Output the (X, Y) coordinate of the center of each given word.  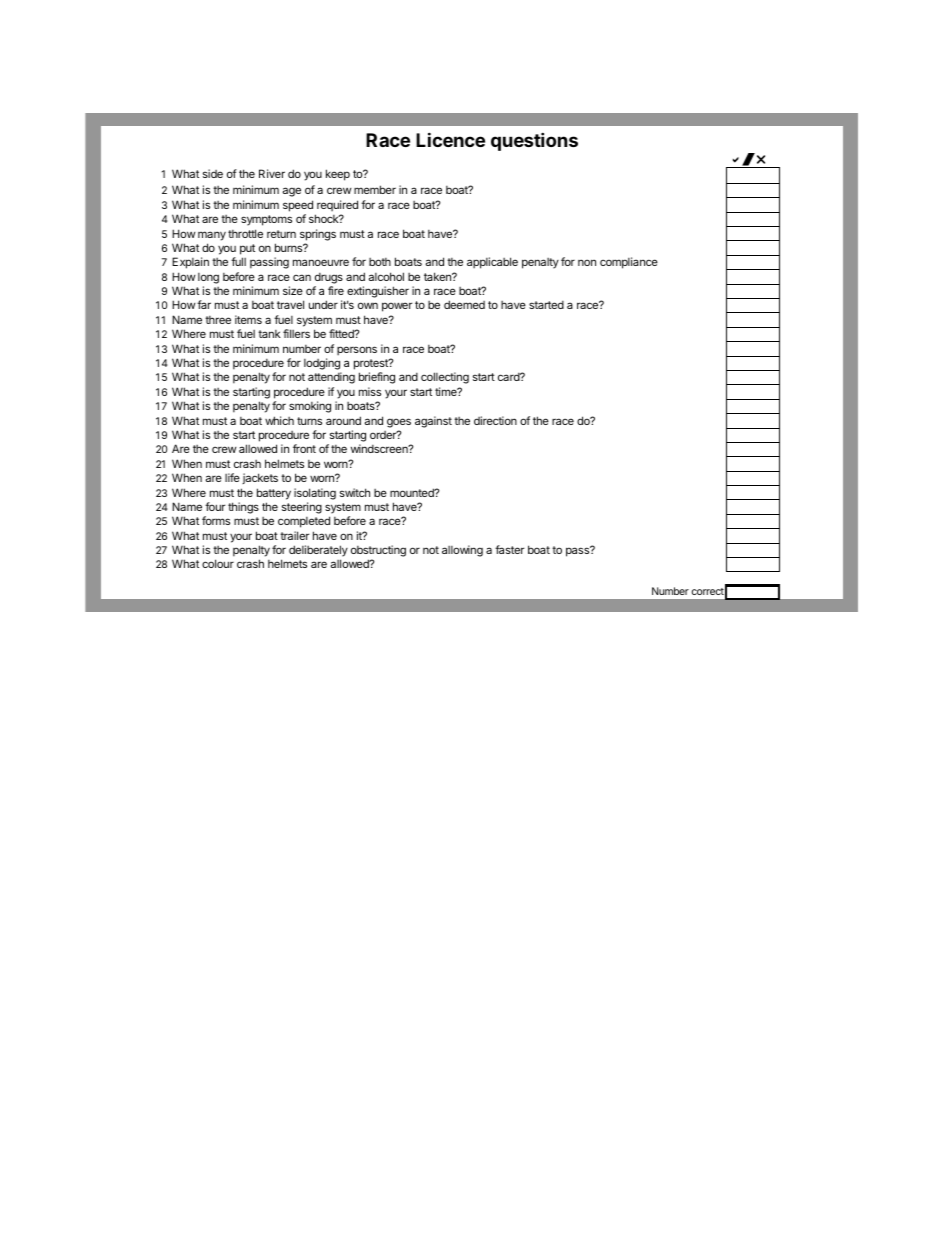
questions (534, 141)
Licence (450, 139)
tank (269, 334)
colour (218, 563)
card (509, 377)
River (272, 173)
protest (372, 364)
